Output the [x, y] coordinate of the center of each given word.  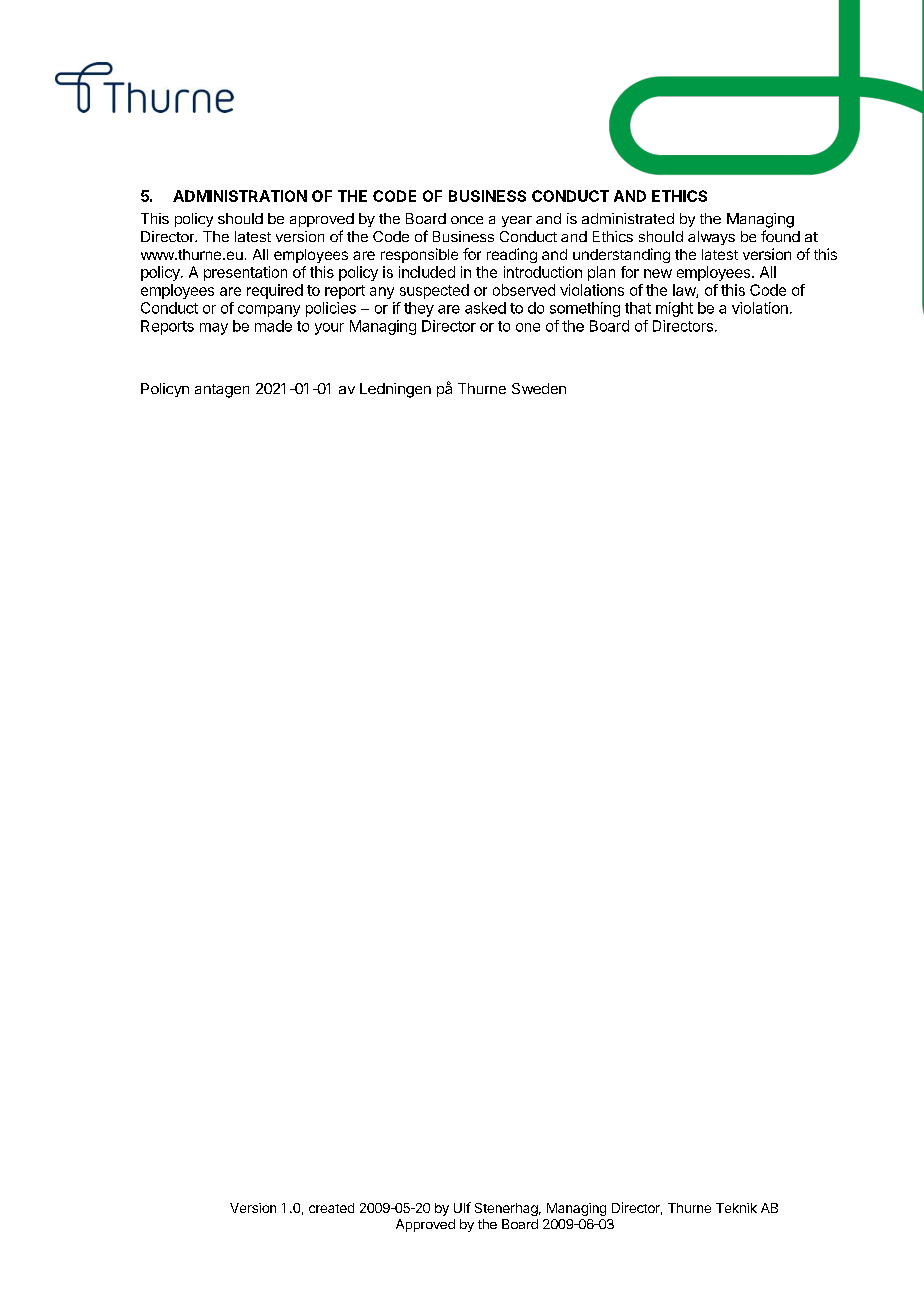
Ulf [462, 1207]
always [711, 238]
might [674, 309]
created [331, 1208]
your [329, 329]
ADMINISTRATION [240, 196]
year [517, 221]
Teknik [736, 1208]
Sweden [539, 388]
